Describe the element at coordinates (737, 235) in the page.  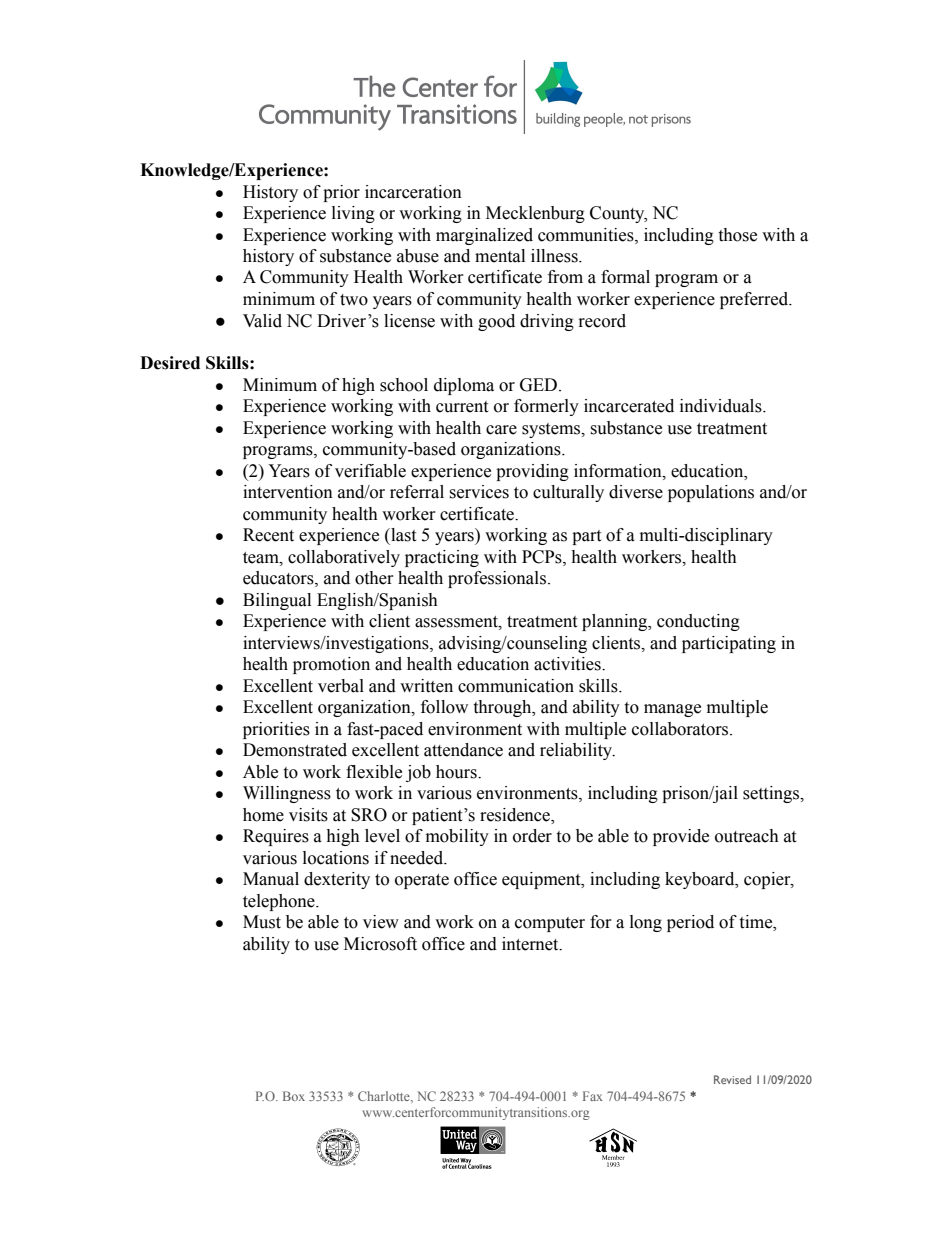
I see `those` at that location.
